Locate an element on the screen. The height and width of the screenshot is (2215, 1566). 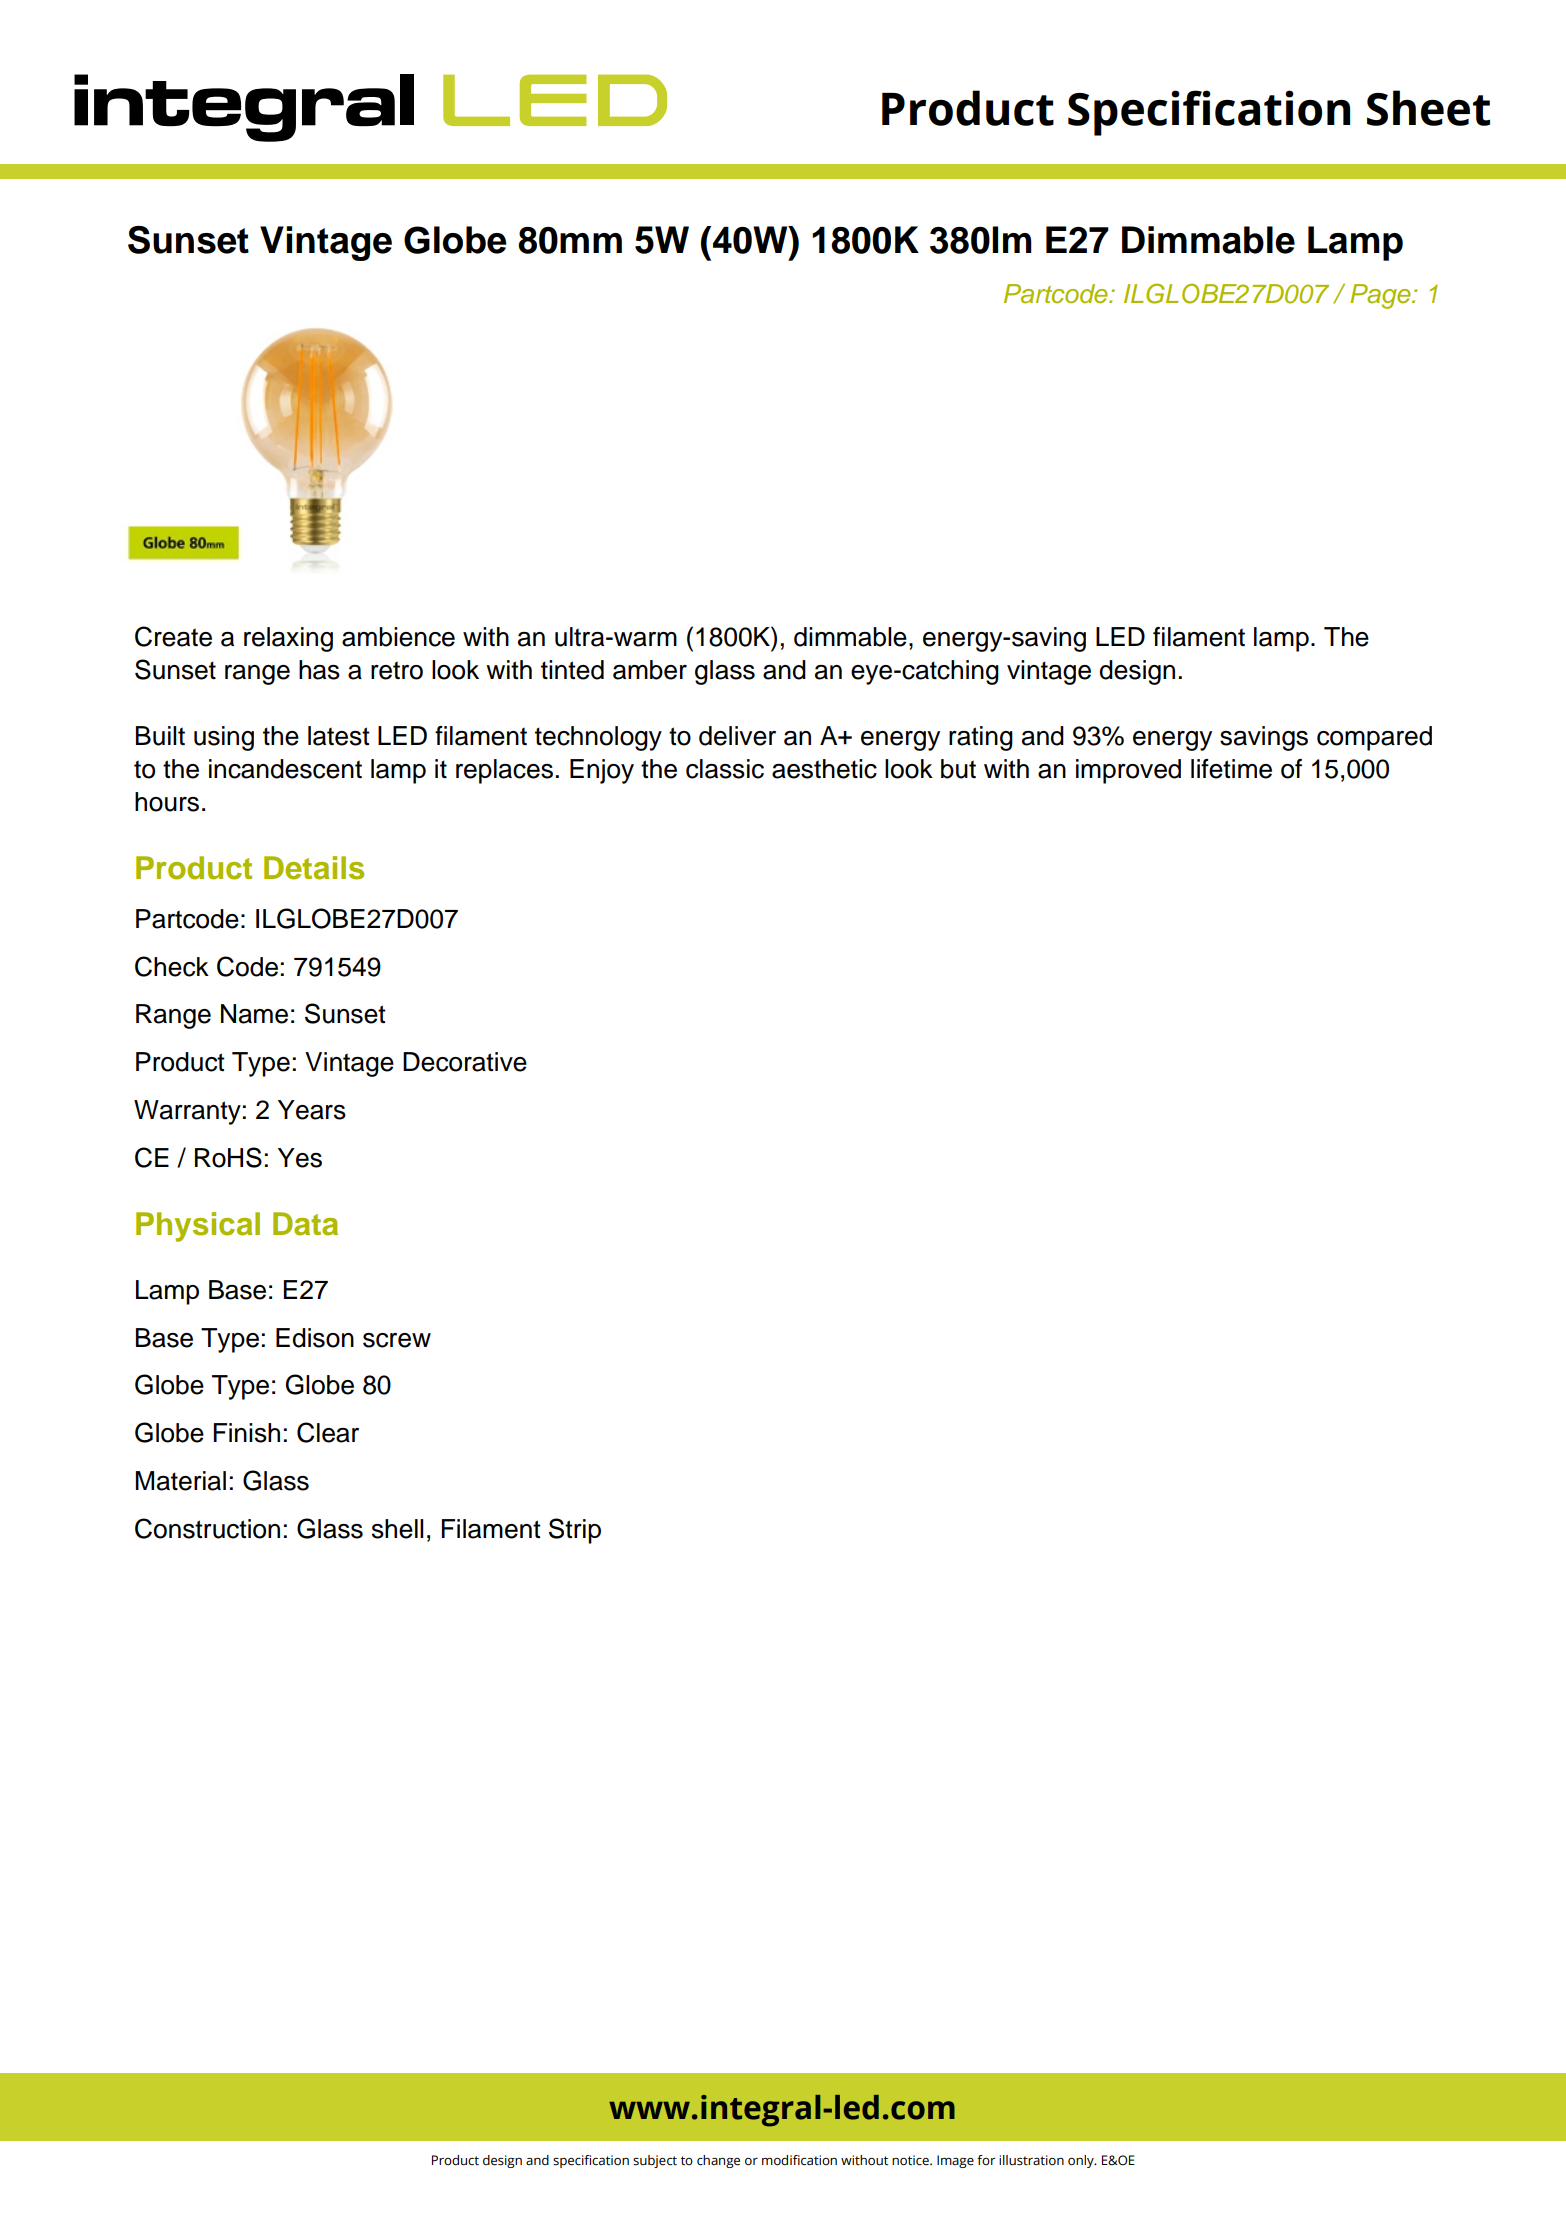
relaxing is located at coordinates (288, 639).
